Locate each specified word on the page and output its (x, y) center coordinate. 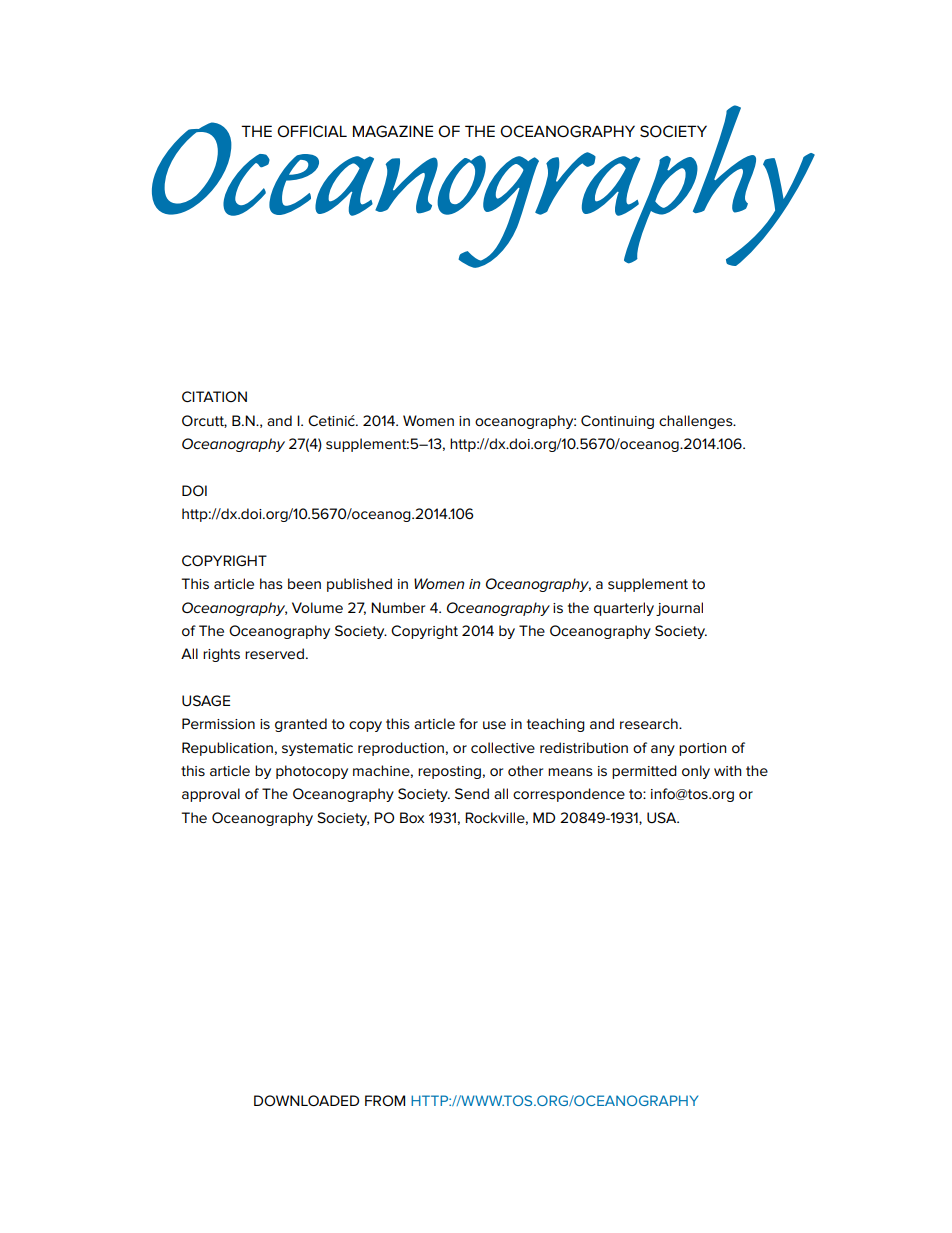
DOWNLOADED (306, 1100)
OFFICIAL (312, 131)
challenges (697, 422)
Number (398, 607)
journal (679, 609)
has (271, 583)
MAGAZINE (393, 131)
